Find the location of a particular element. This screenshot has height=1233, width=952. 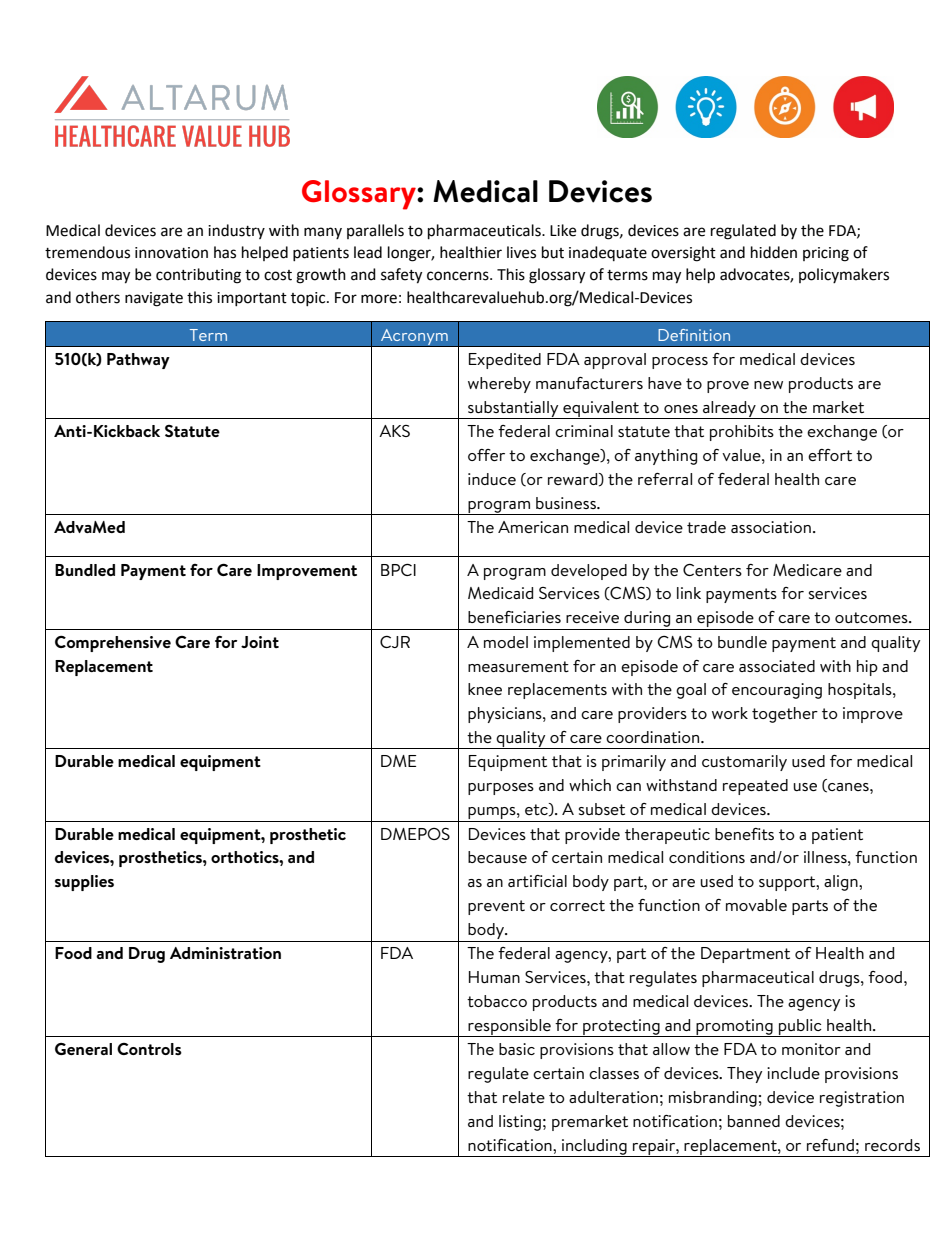

knee is located at coordinates (485, 689).
